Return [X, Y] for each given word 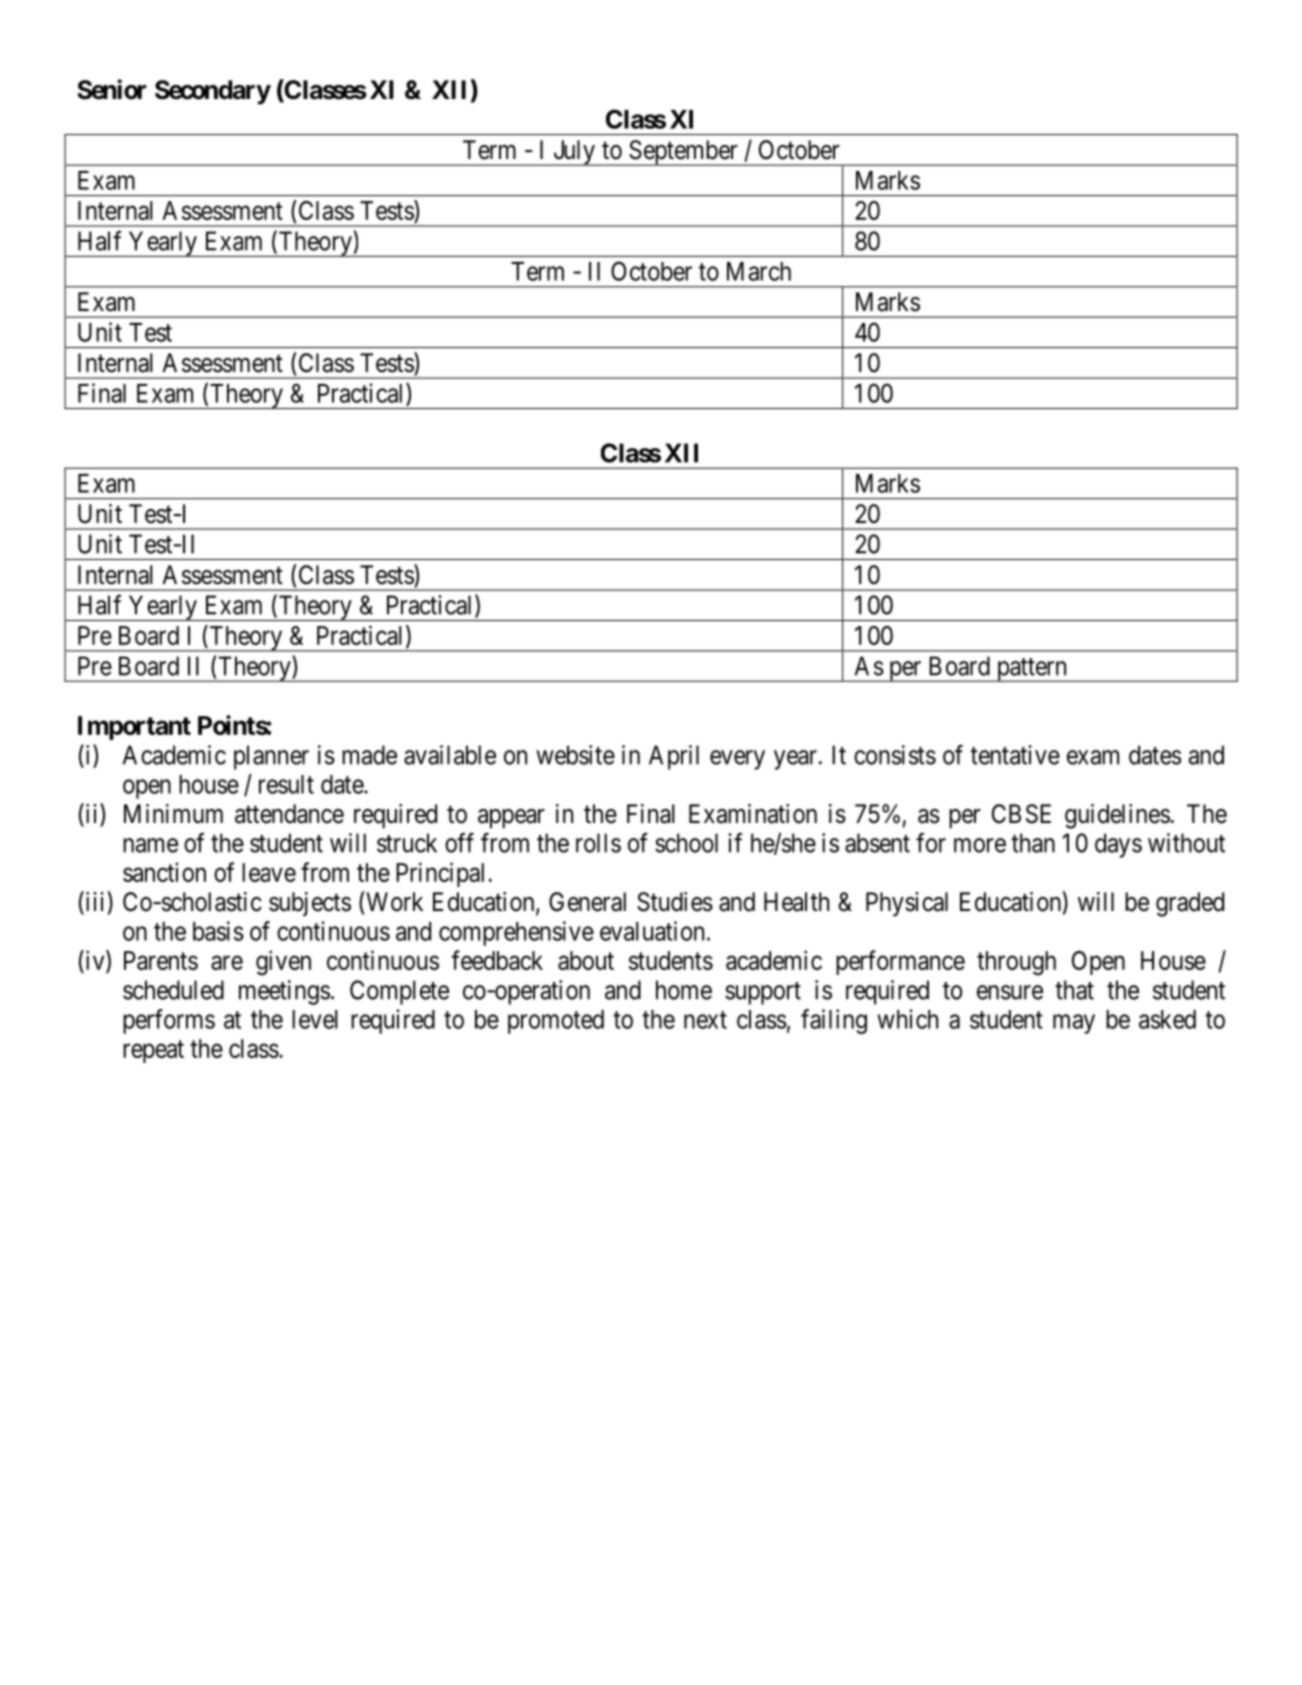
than [1033, 843]
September [683, 153]
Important [134, 728]
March [759, 271]
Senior [111, 89]
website [575, 755]
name [150, 845]
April [674, 757]
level [315, 1019]
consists [895, 755]
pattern [1031, 670]
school [686, 843]
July [574, 153]
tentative [1015, 755]
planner [271, 757]
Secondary [213, 92]
